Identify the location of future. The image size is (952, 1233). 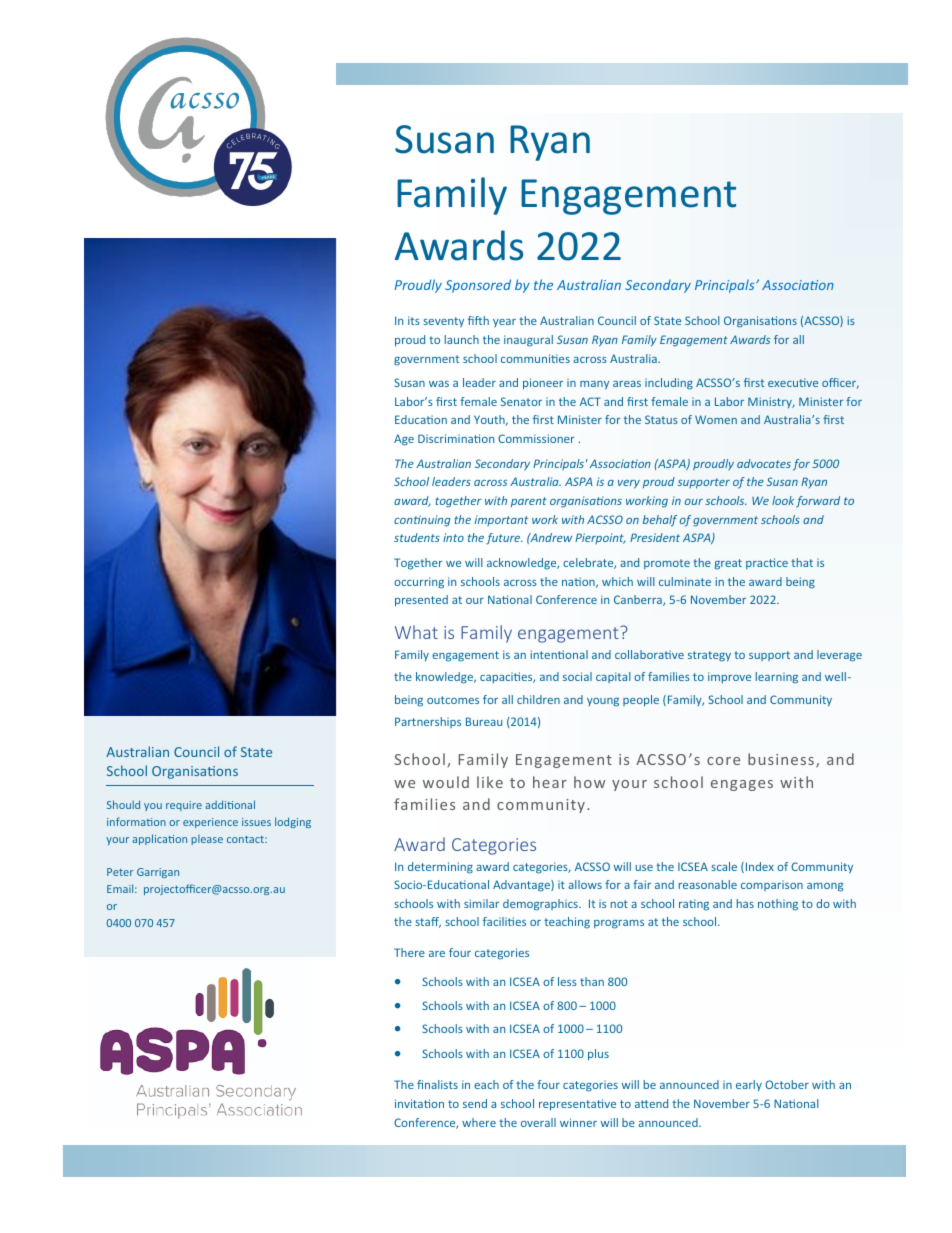
(504, 538).
